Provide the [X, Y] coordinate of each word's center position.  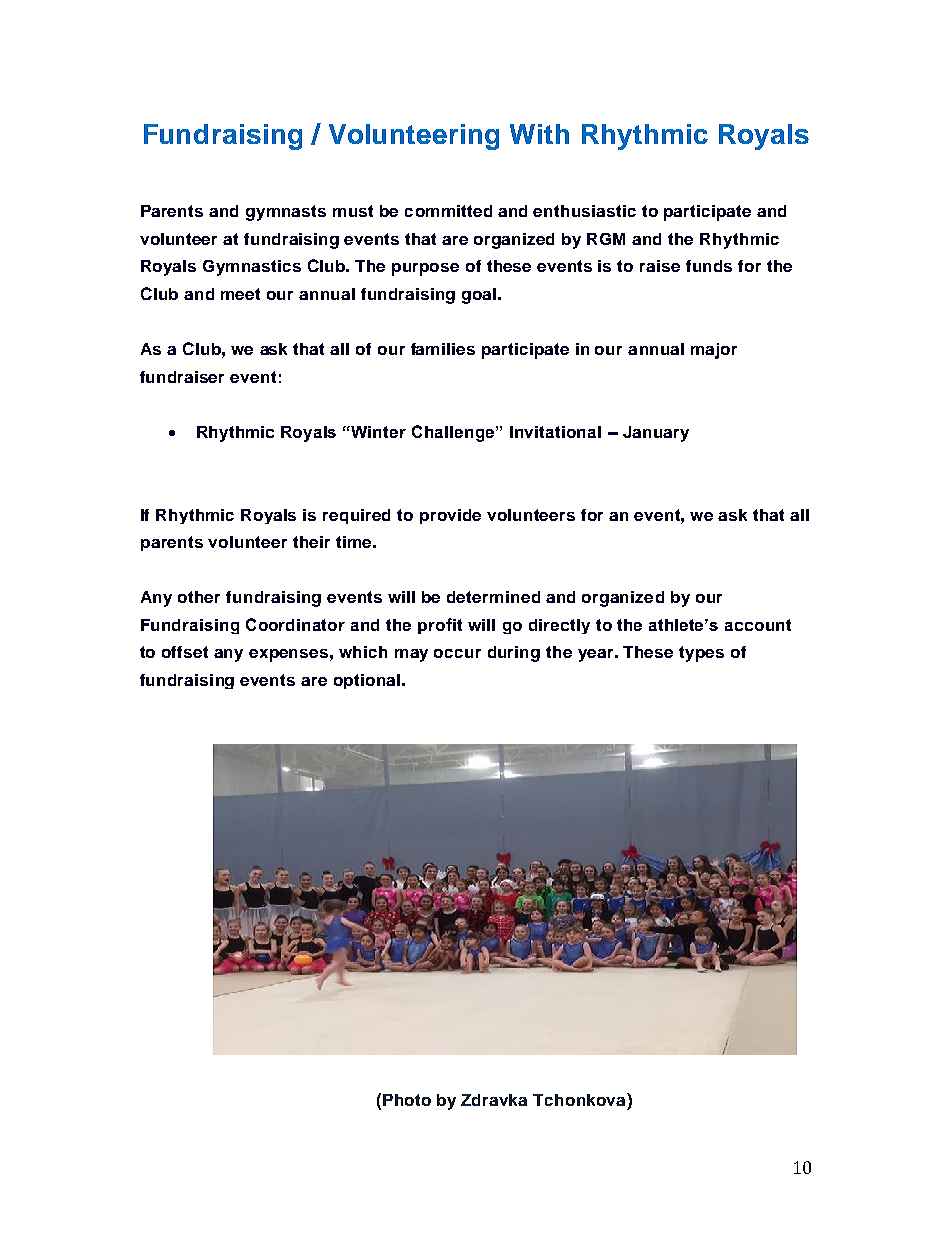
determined [493, 597]
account [758, 625]
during [514, 654]
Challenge [454, 433]
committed [448, 211]
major [714, 351]
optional [367, 681]
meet [240, 294]
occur [457, 653]
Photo [407, 1100]
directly [559, 626]
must [353, 211]
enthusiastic [584, 211]
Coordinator [295, 624]
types [701, 654]
